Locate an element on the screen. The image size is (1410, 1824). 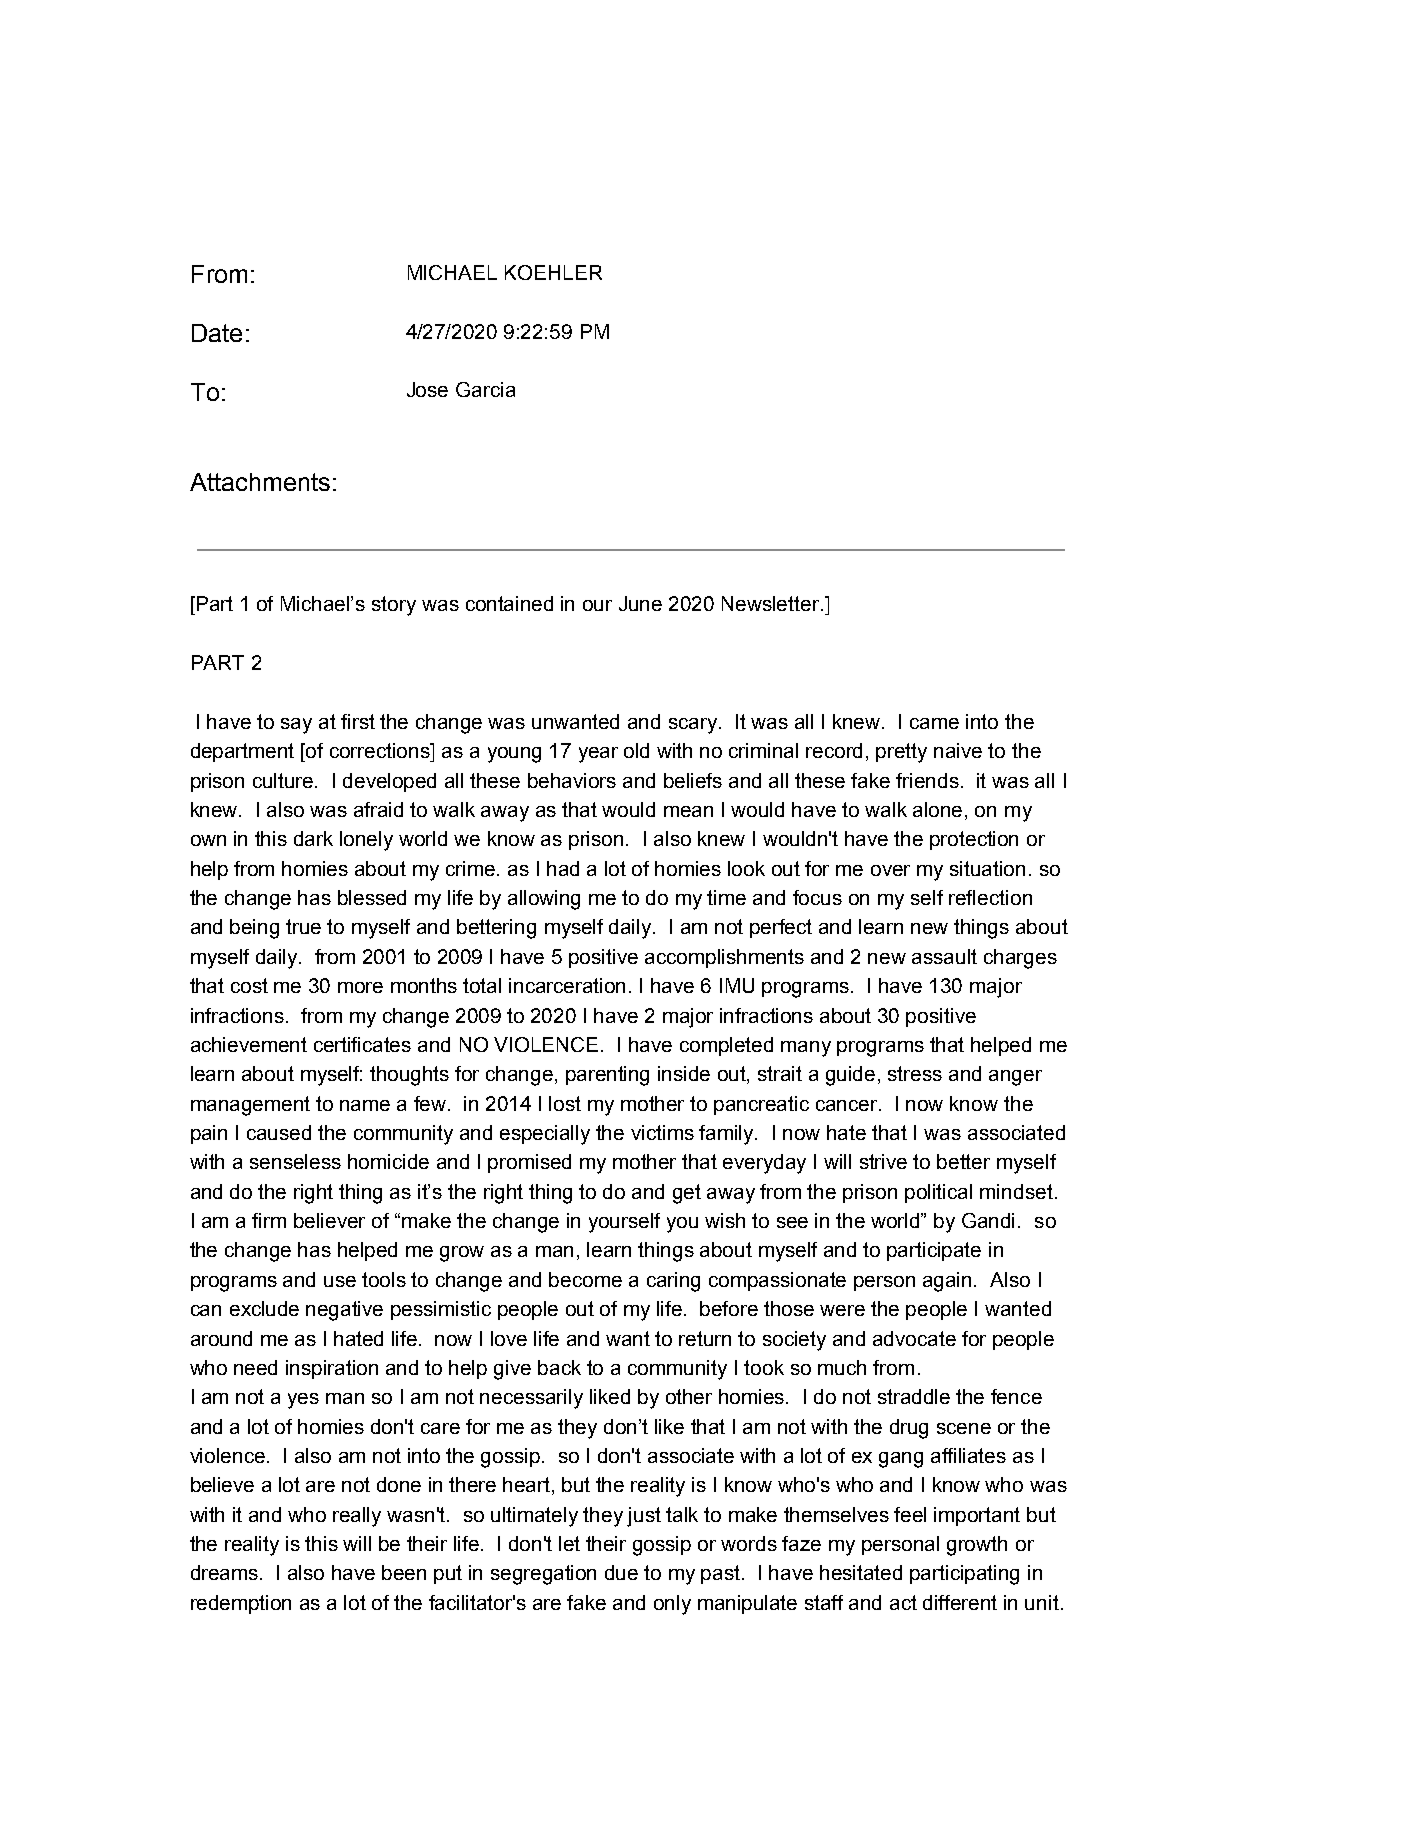
due is located at coordinates (621, 1572).
